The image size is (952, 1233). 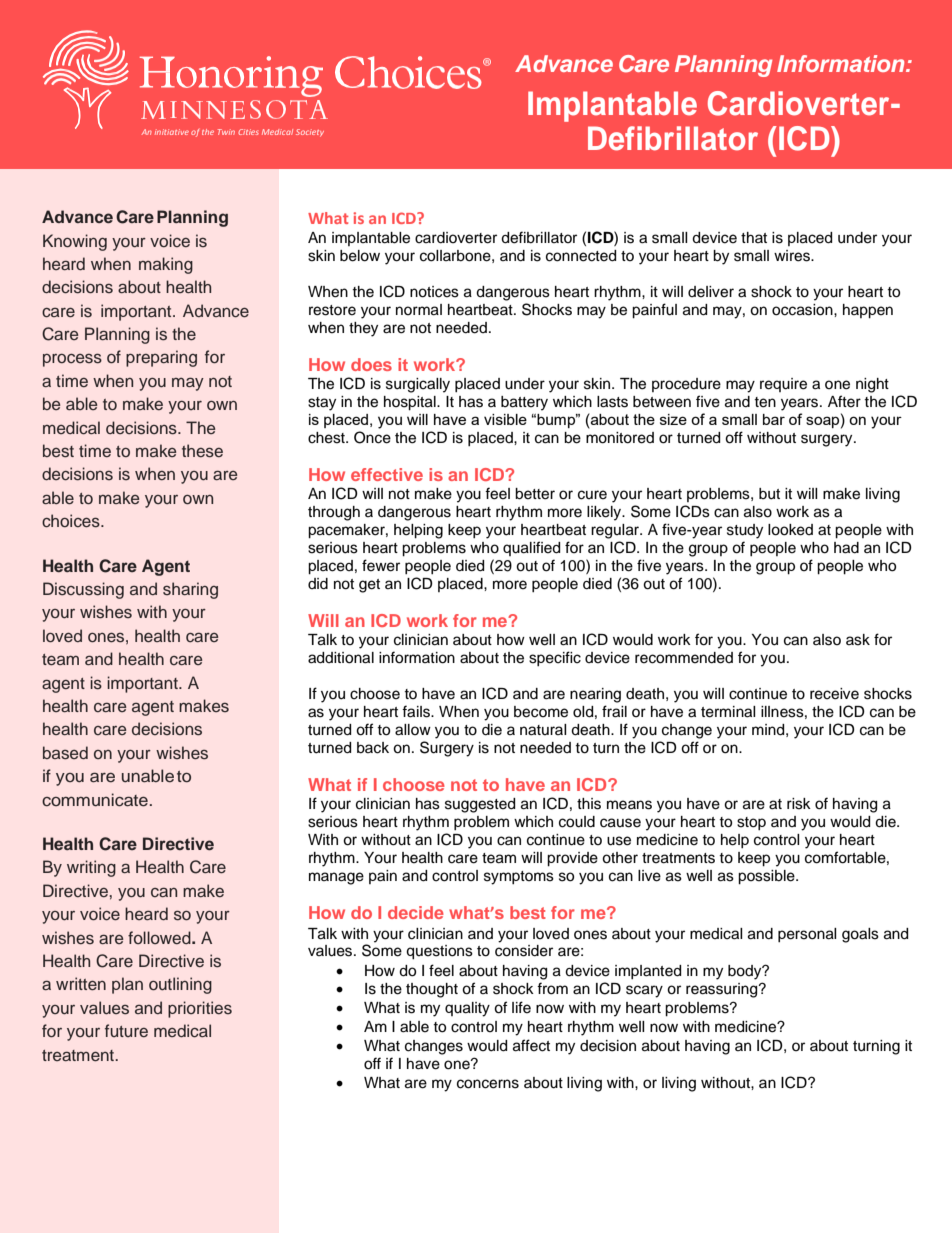 What do you see at coordinates (723, 990) in the image?
I see `reassuring` at bounding box center [723, 990].
